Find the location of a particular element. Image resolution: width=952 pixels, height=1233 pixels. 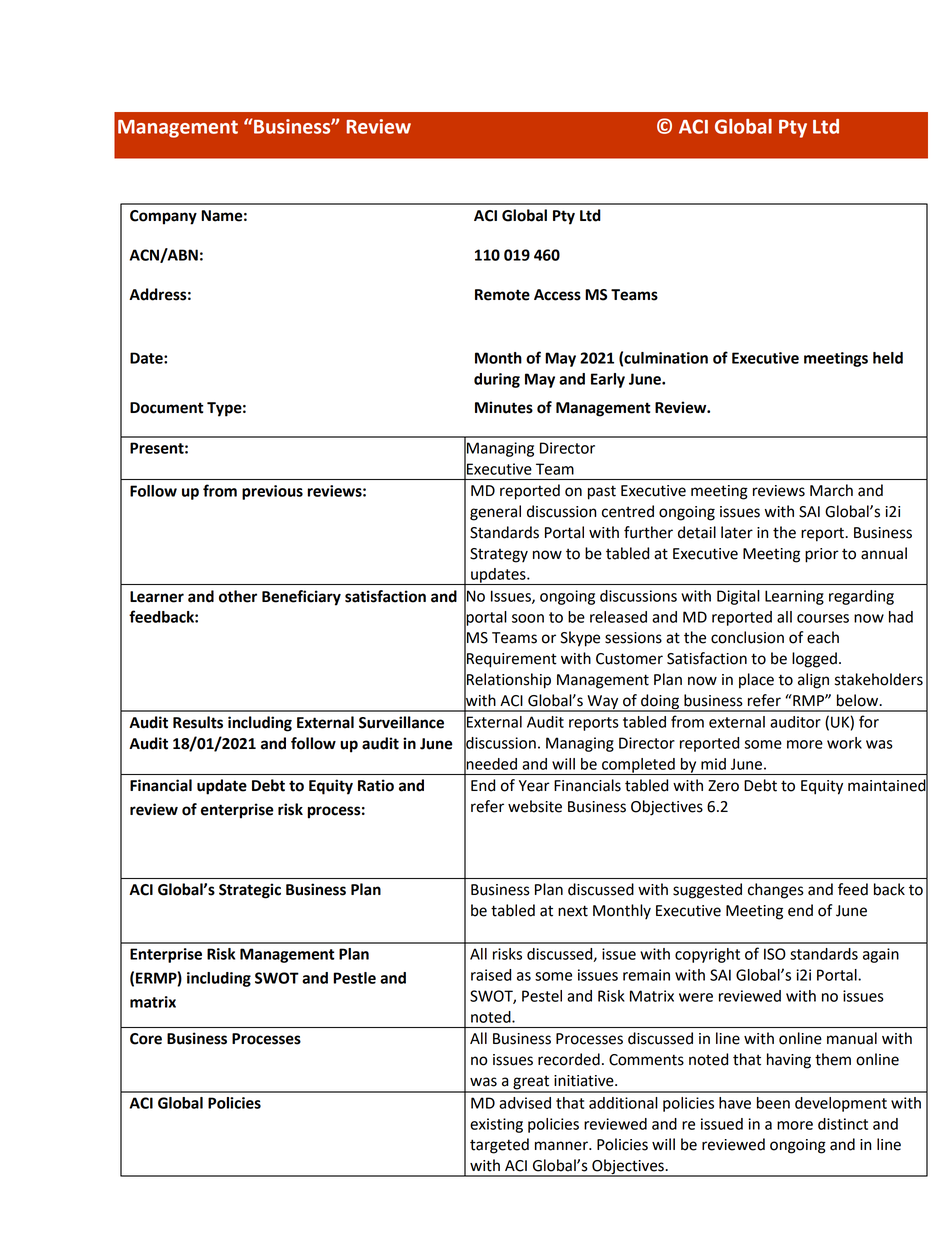

previous is located at coordinates (272, 492).
